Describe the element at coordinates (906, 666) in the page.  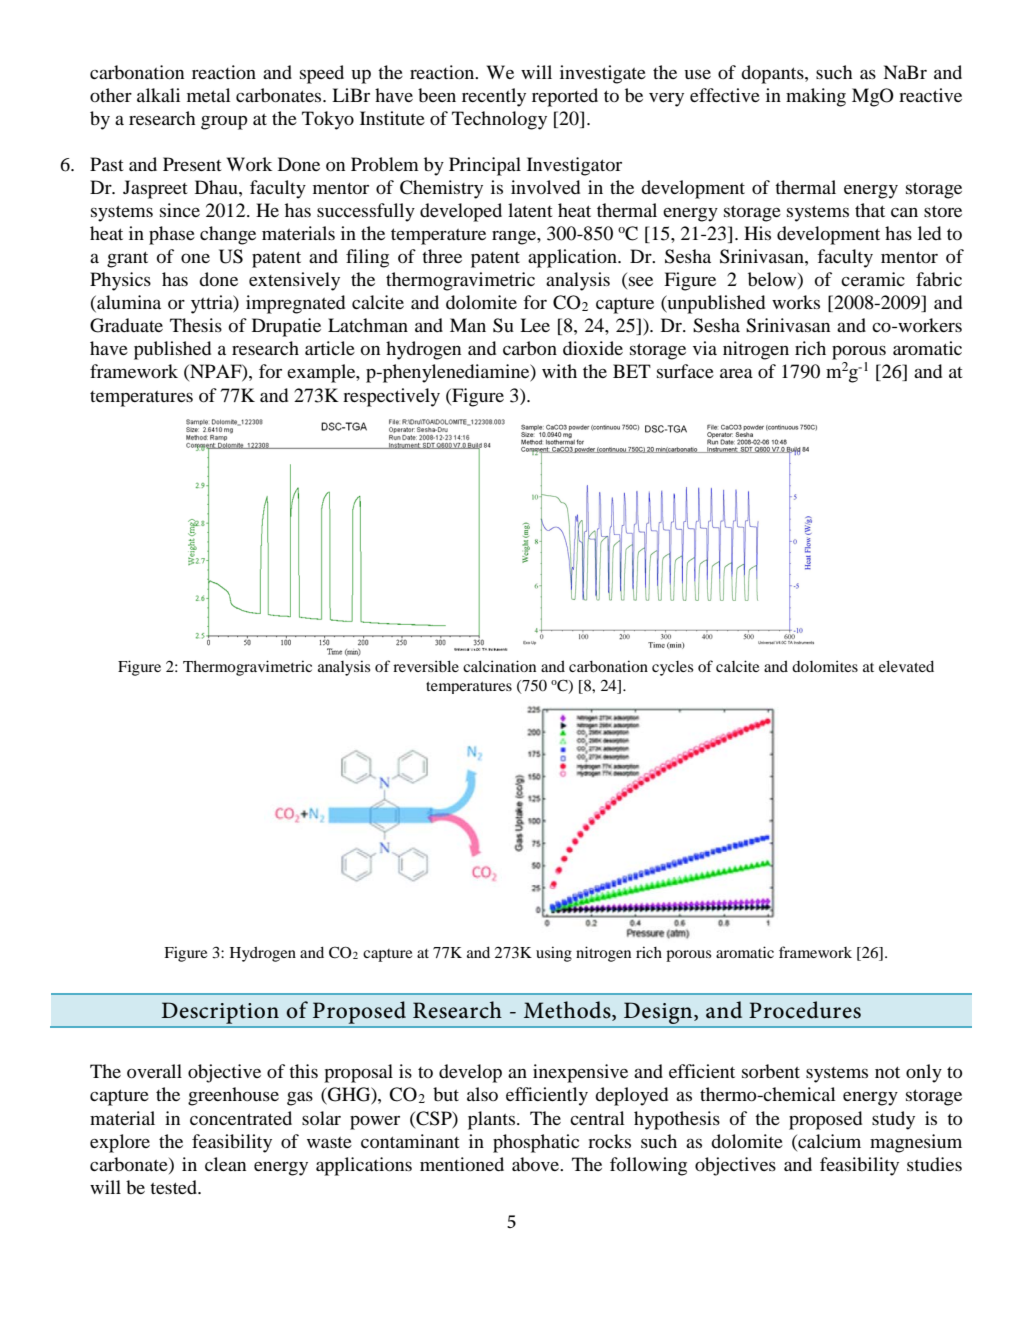
I see `elevated` at that location.
